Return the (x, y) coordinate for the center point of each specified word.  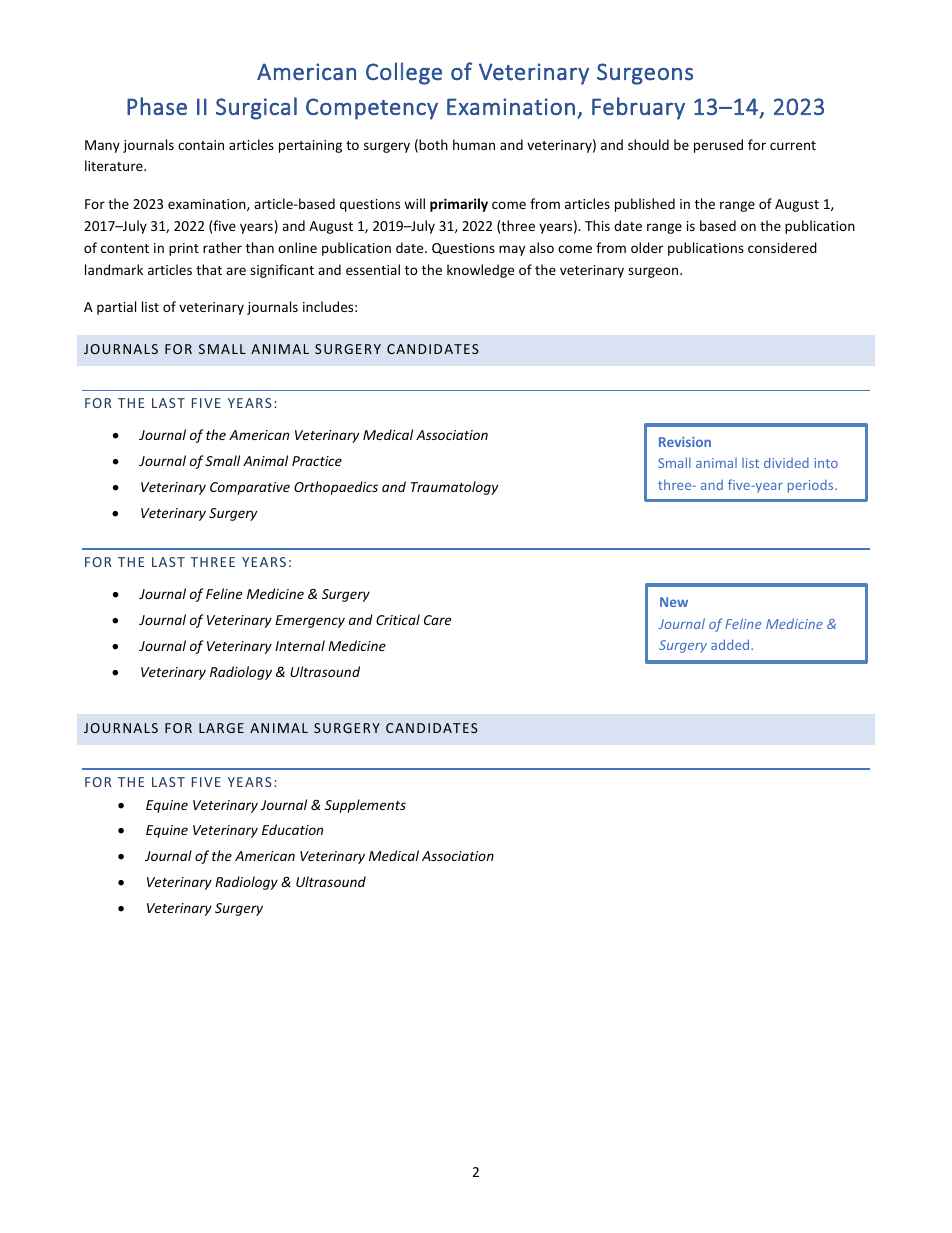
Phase (157, 106)
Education (292, 829)
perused (718, 146)
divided (786, 462)
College (404, 73)
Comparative (250, 488)
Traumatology (454, 488)
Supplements (365, 806)
